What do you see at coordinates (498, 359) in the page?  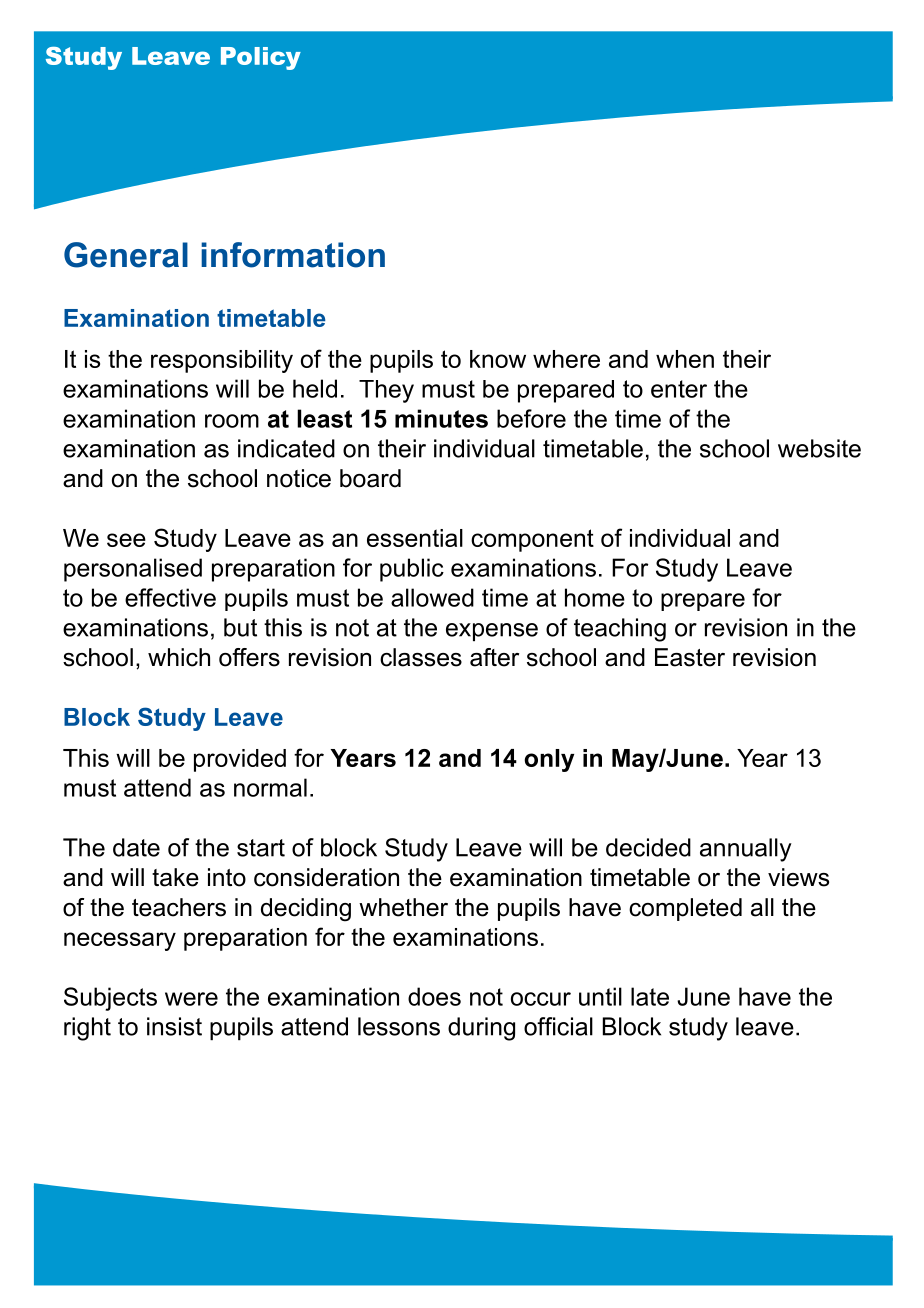 I see `know` at bounding box center [498, 359].
